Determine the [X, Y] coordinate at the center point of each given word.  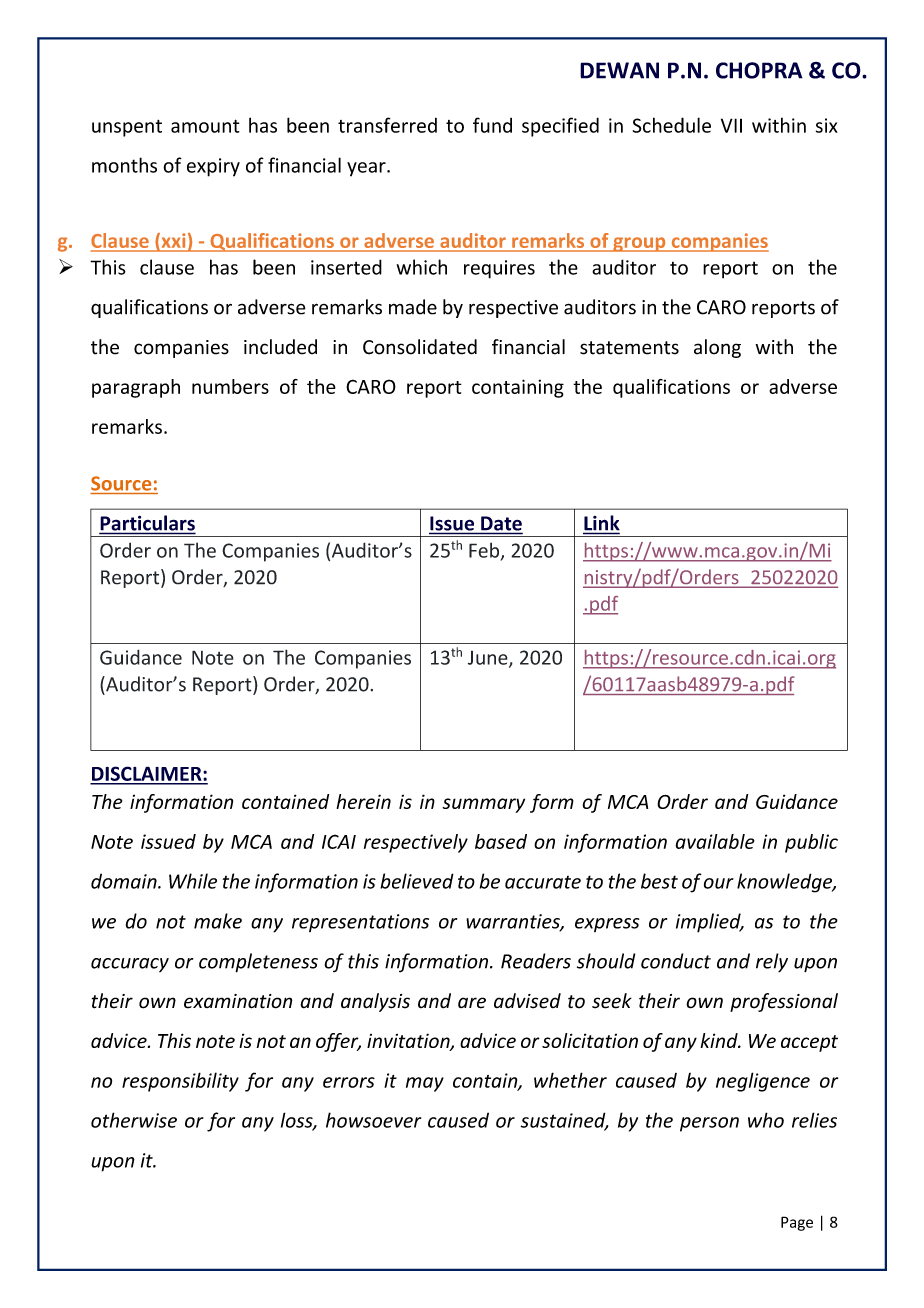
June [489, 659]
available [715, 841]
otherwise [134, 1120]
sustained [564, 1121]
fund [492, 125]
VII [731, 125]
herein [363, 801]
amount [205, 126]
